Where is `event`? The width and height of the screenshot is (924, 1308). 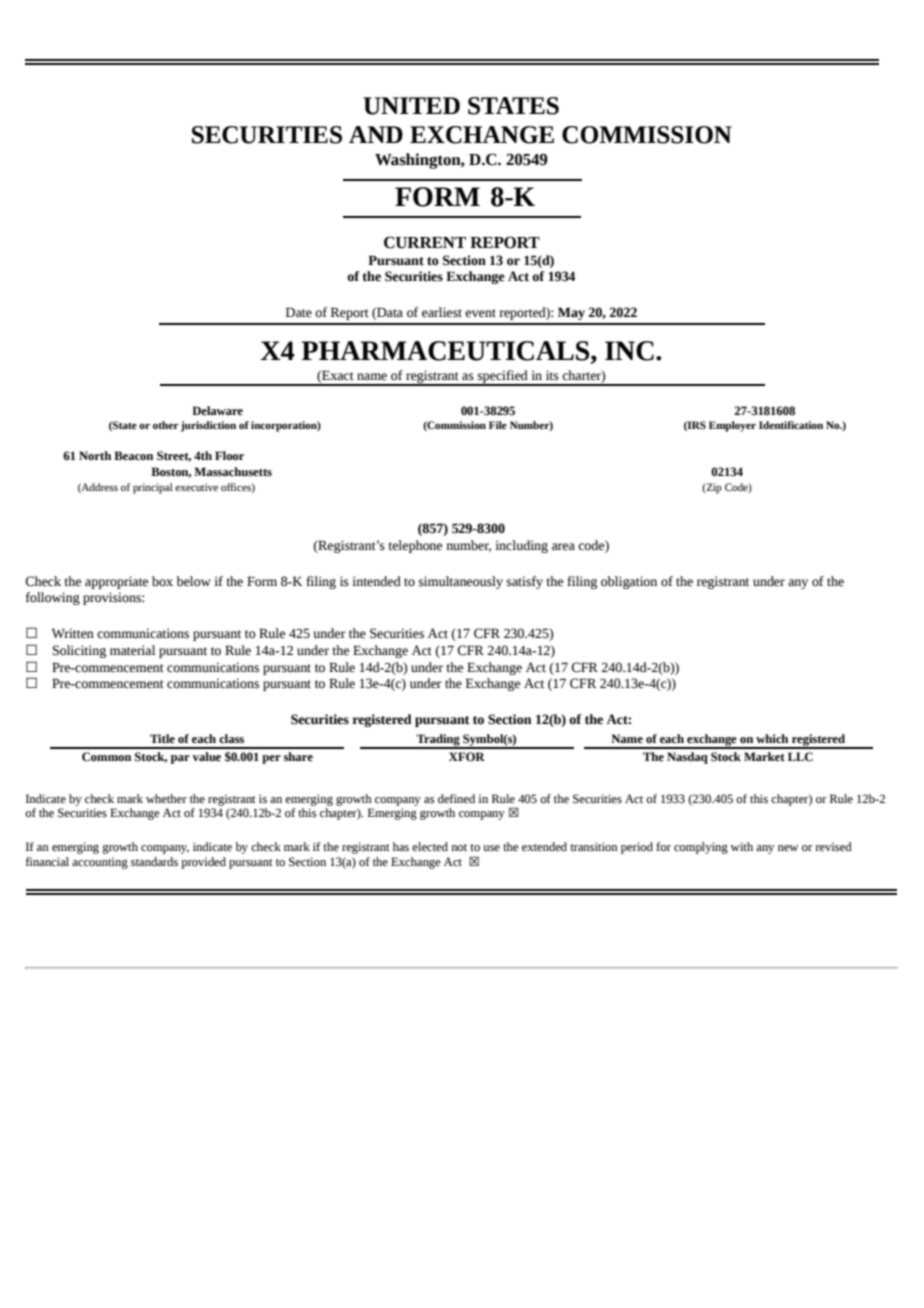 event is located at coordinates (480, 313).
